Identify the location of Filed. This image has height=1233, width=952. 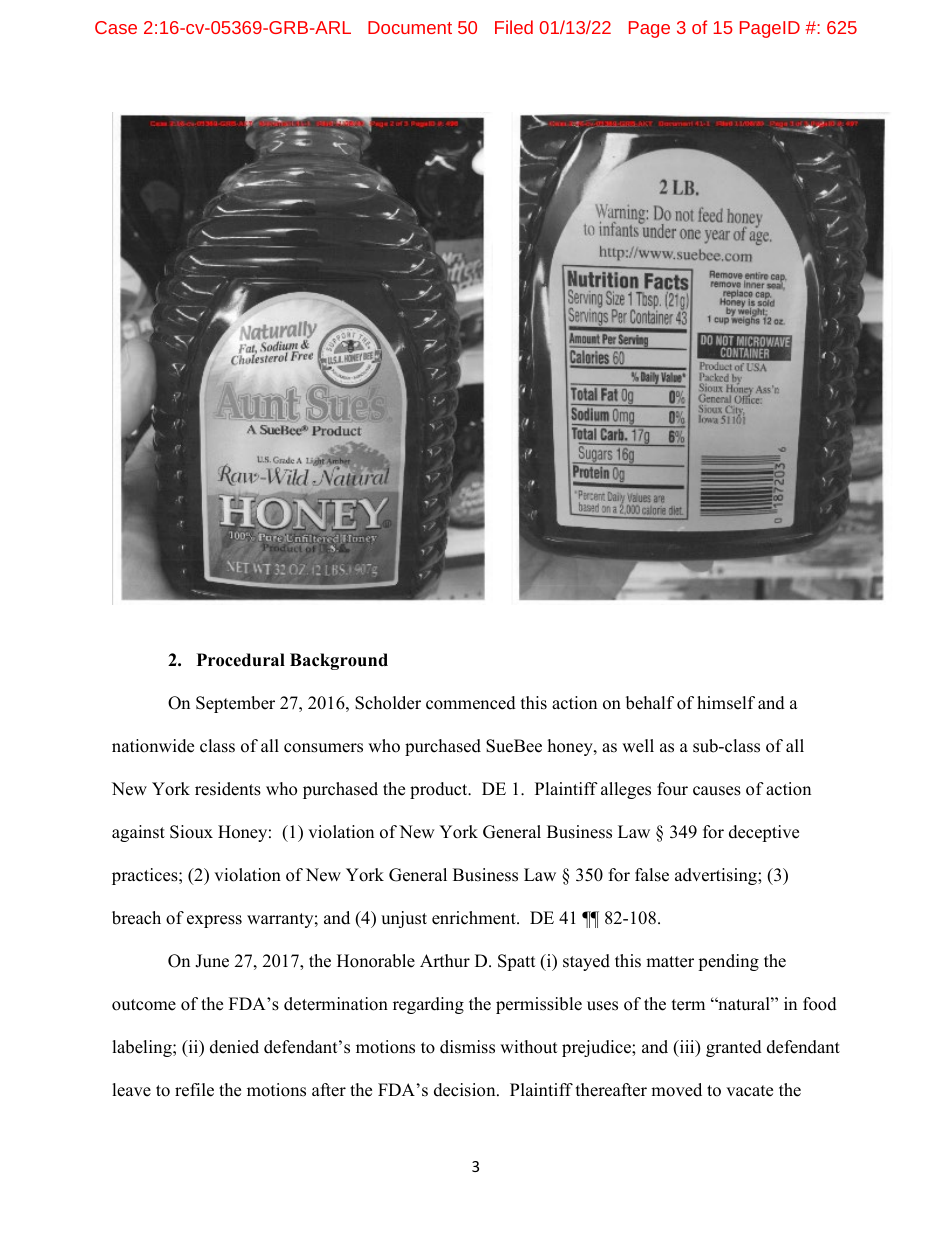
(514, 27).
